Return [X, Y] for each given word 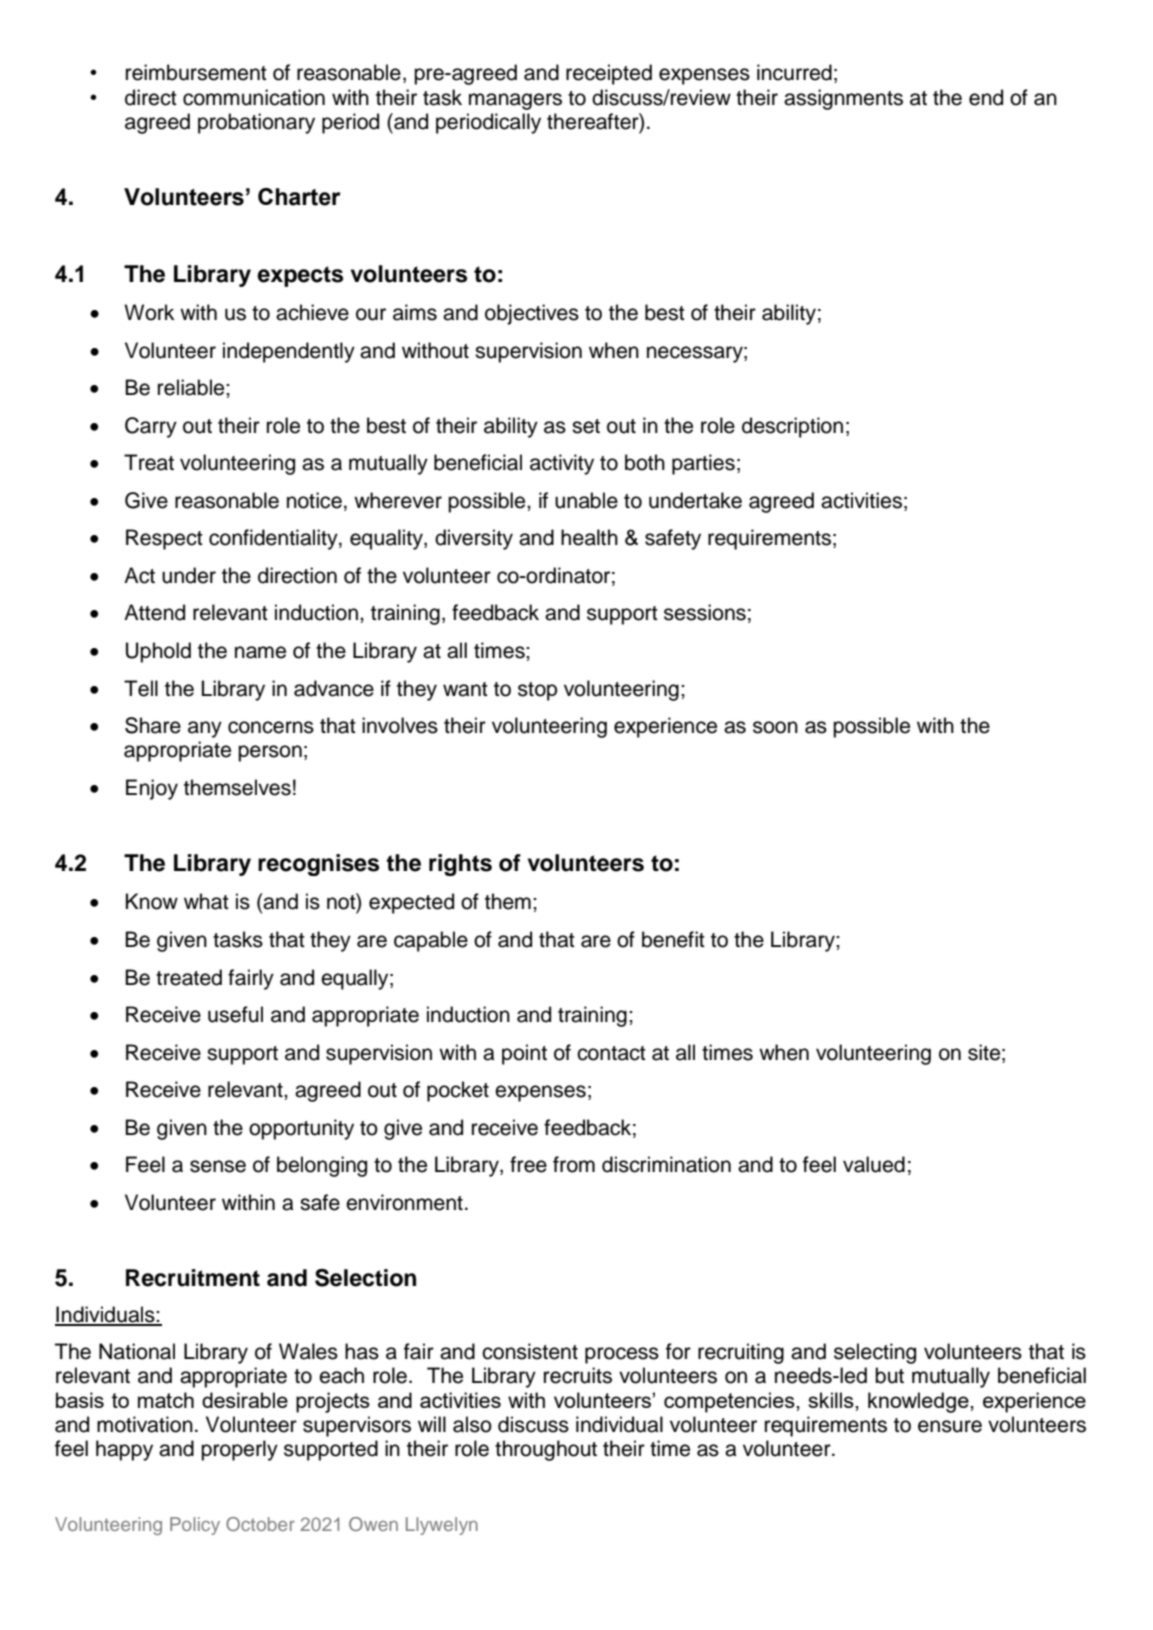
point [524, 1054]
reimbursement [196, 72]
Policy [195, 1526]
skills [832, 1400]
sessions [705, 612]
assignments [843, 99]
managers [515, 101]
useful [235, 1014]
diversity [474, 539]
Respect [164, 539]
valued [874, 1164]
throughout [546, 1450]
